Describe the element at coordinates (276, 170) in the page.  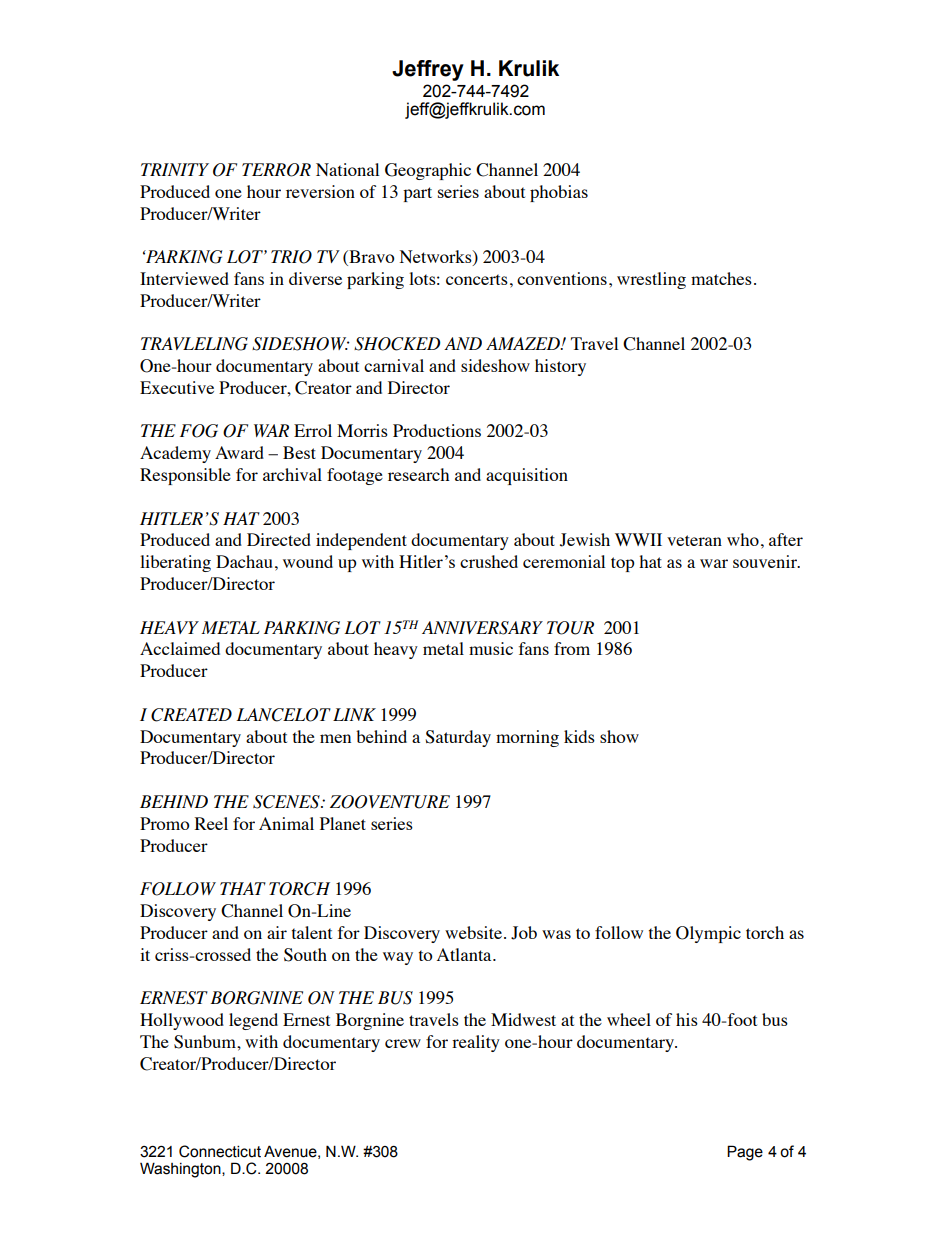
I see `TERROR` at that location.
